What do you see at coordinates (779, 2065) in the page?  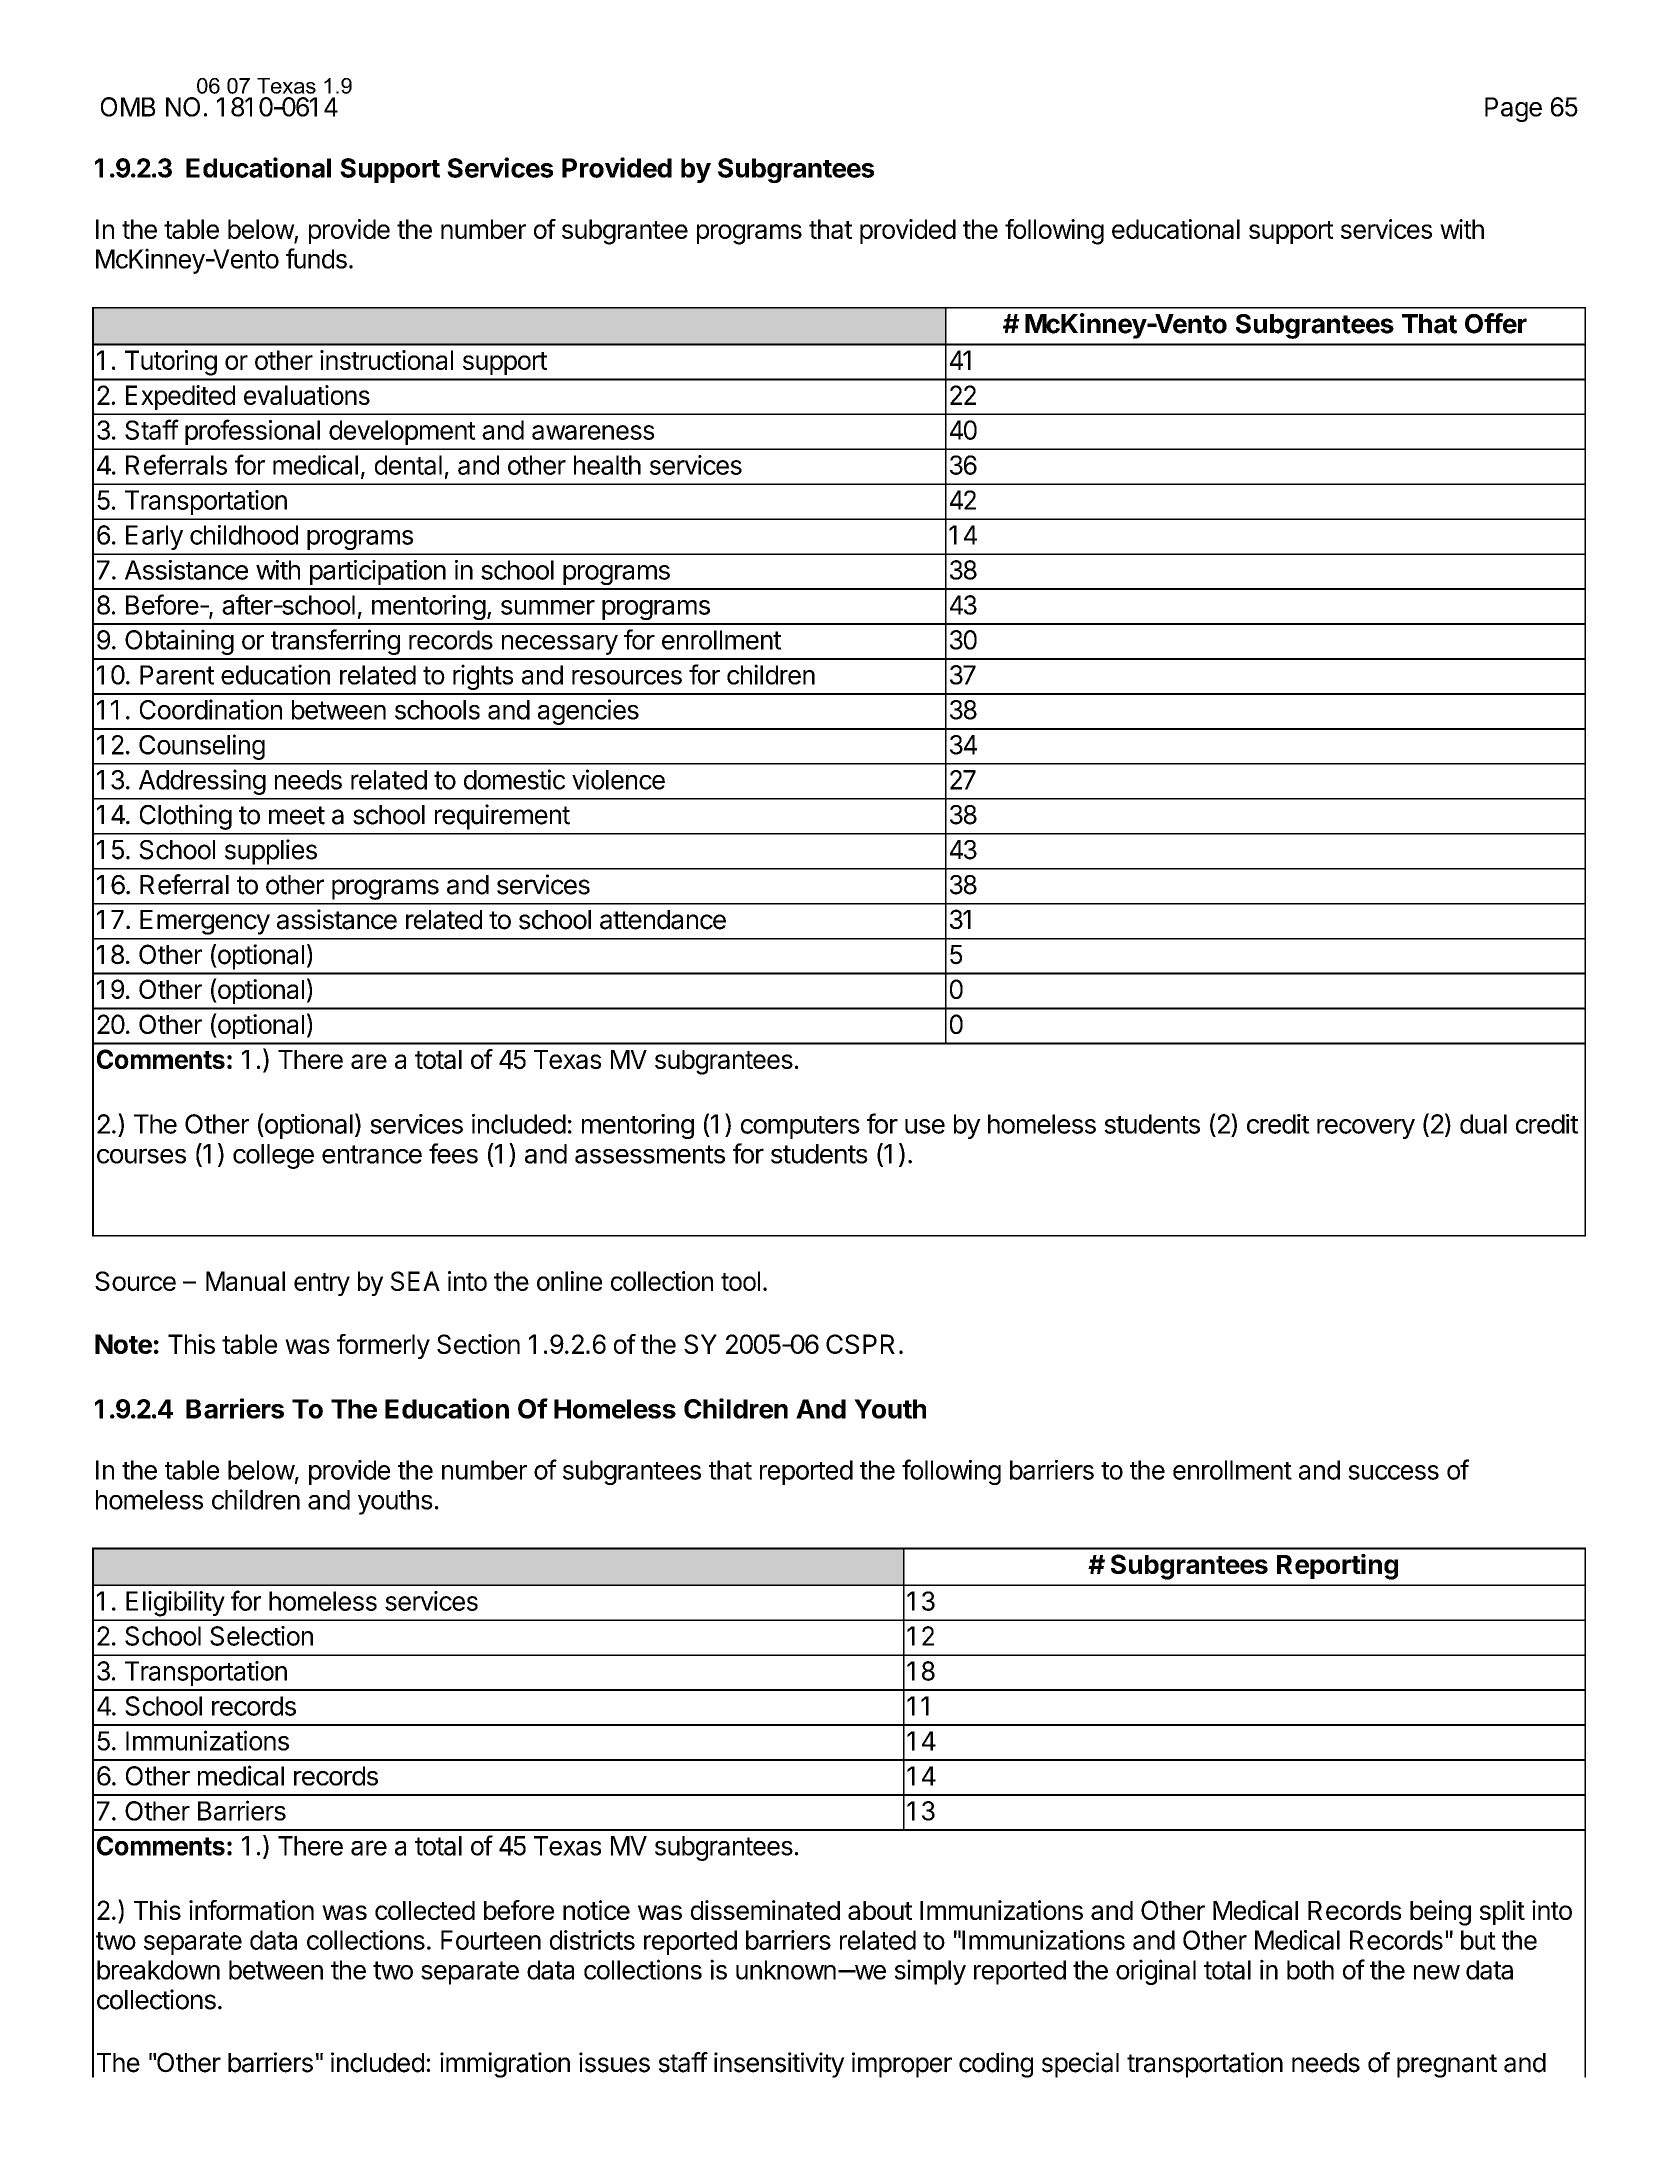 I see `insensitivity` at bounding box center [779, 2065].
